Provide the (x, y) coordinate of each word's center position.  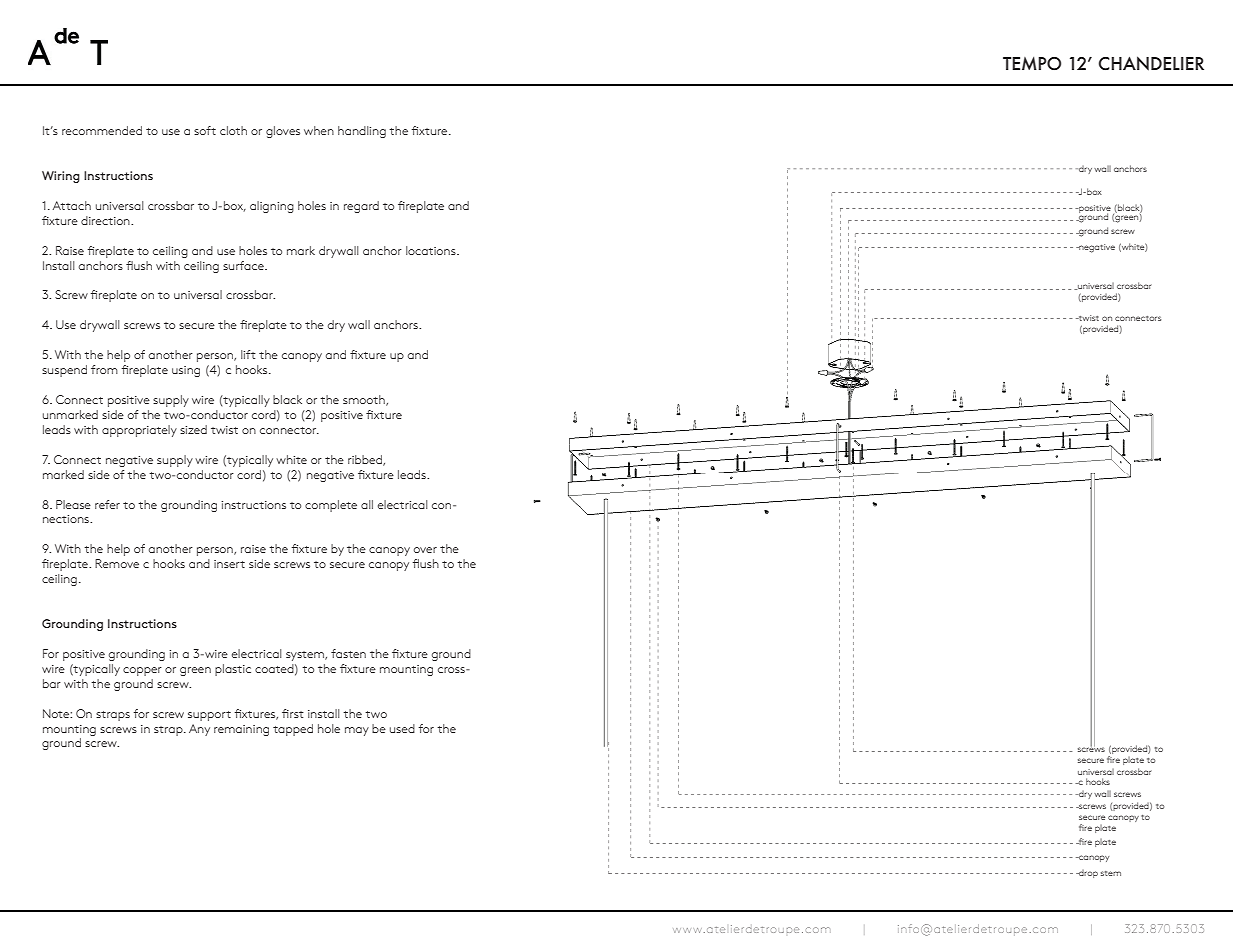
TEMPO (1032, 64)
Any (199, 730)
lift (248, 354)
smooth (365, 400)
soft (205, 130)
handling (362, 132)
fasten (348, 653)
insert (229, 564)
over (425, 550)
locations (432, 250)
